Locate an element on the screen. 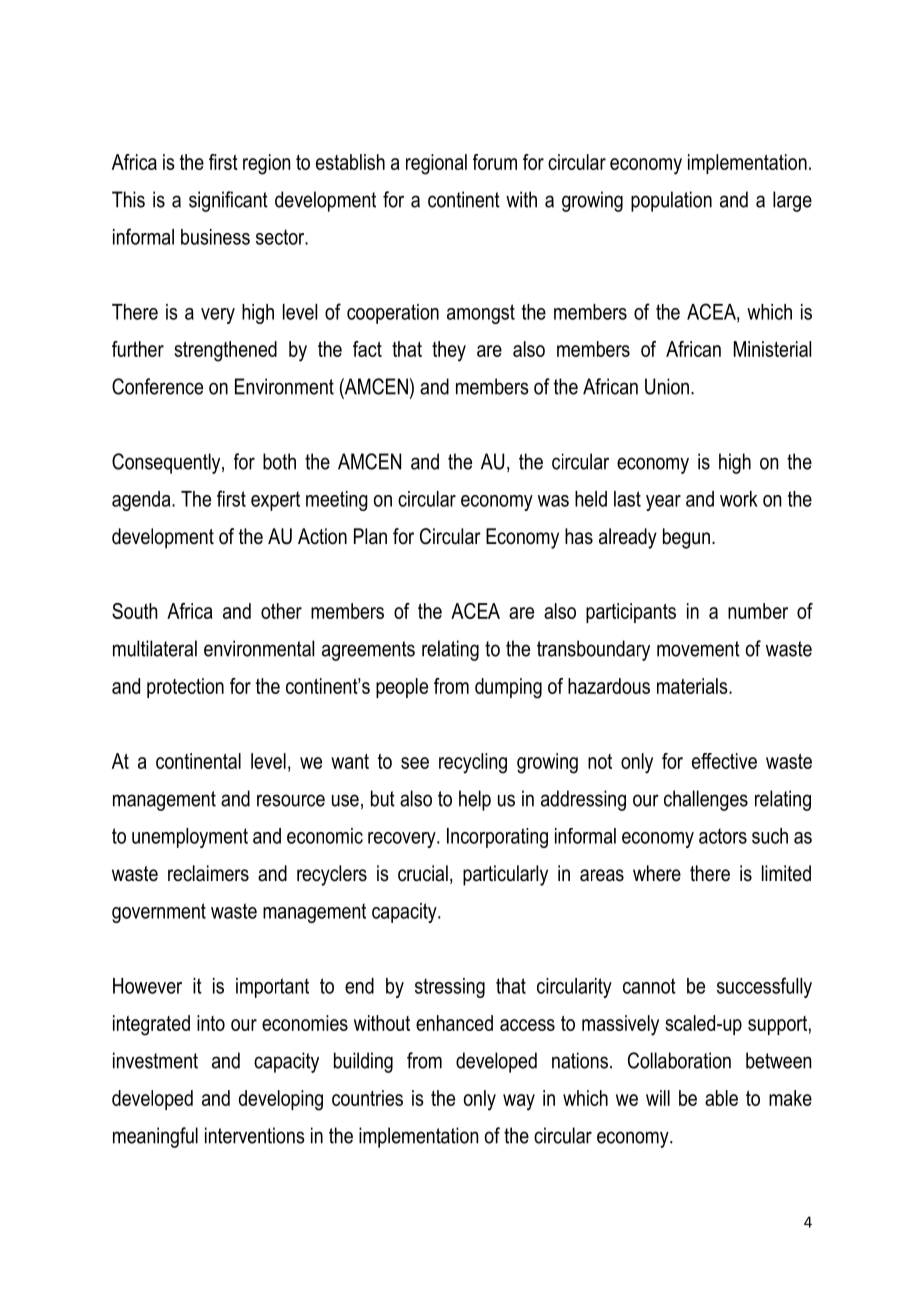 This screenshot has height=1308, width=924. dumping is located at coordinates (508, 688).
